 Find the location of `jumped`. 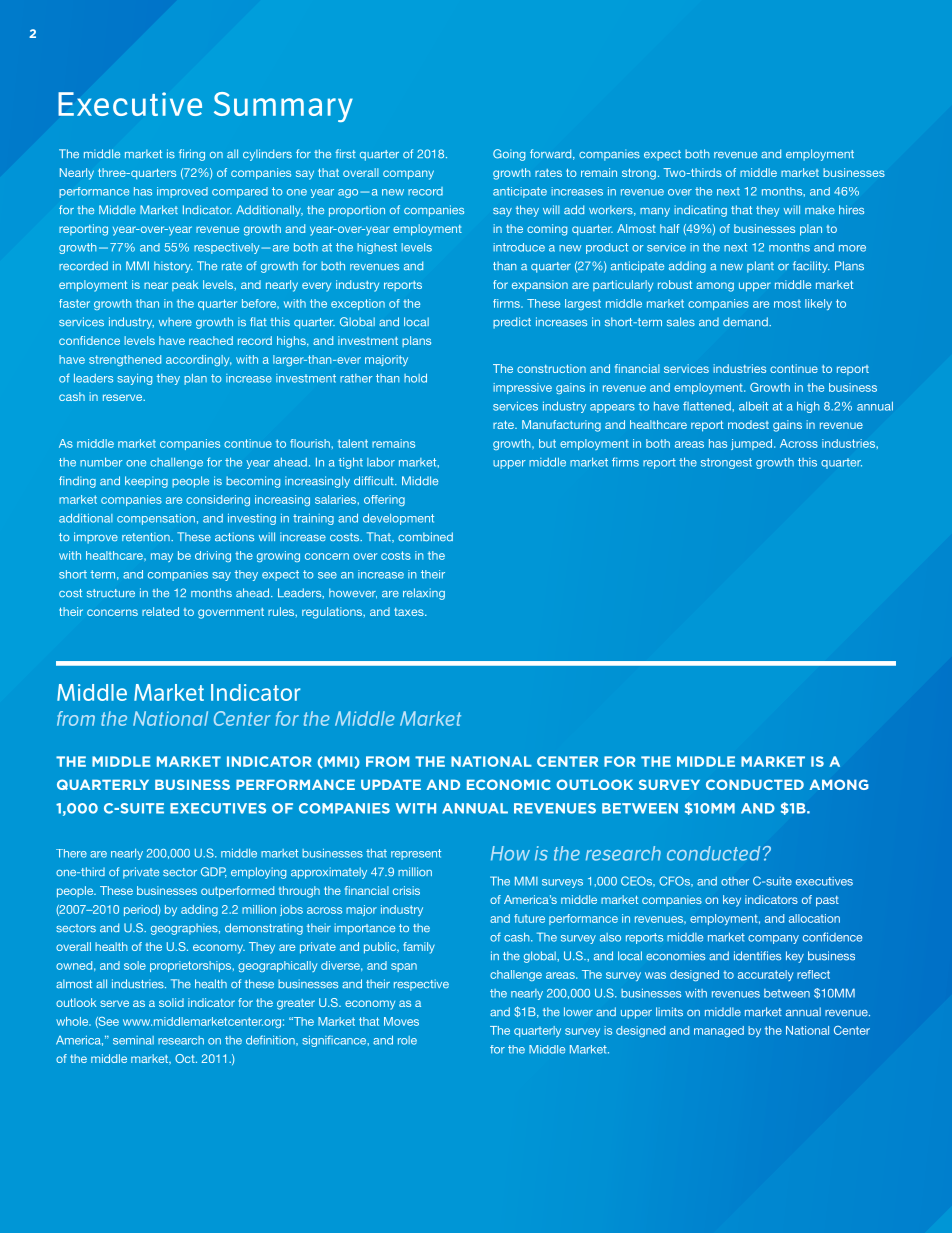

jumped is located at coordinates (753, 444).
